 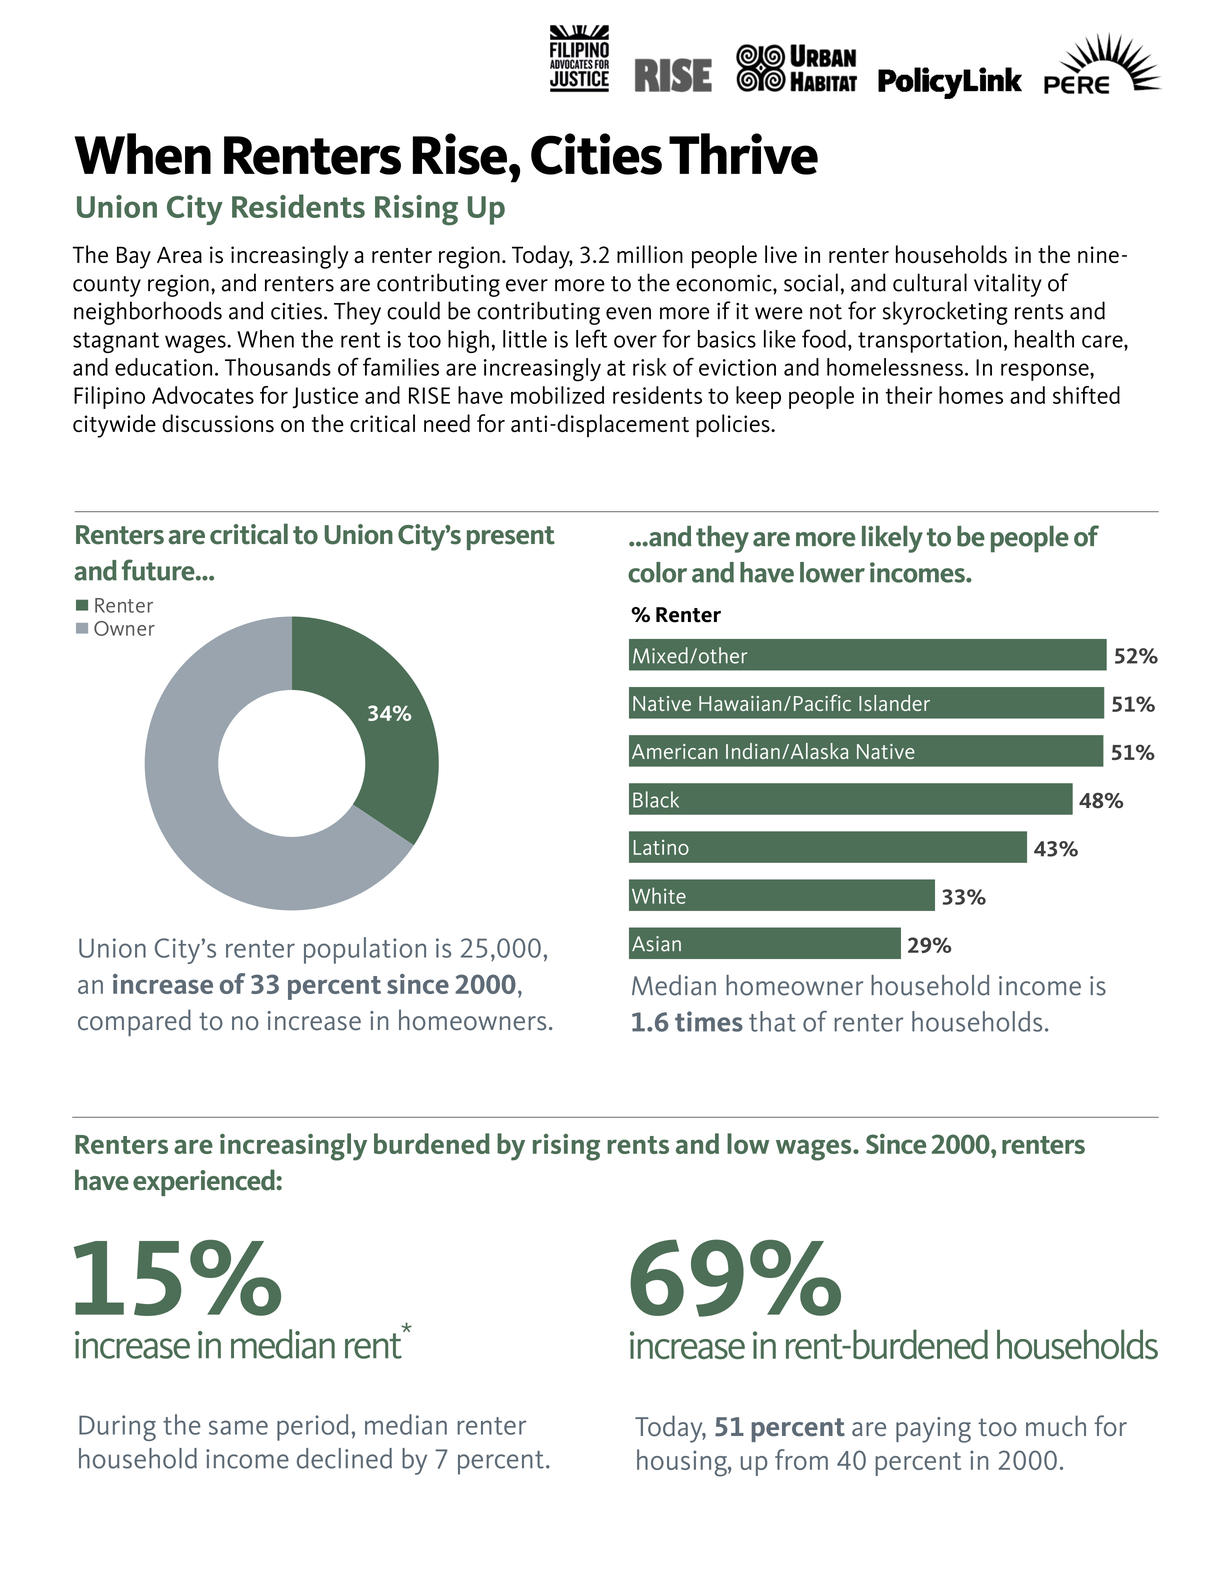 What do you see at coordinates (801, 1459) in the screenshot?
I see `from` at bounding box center [801, 1459].
